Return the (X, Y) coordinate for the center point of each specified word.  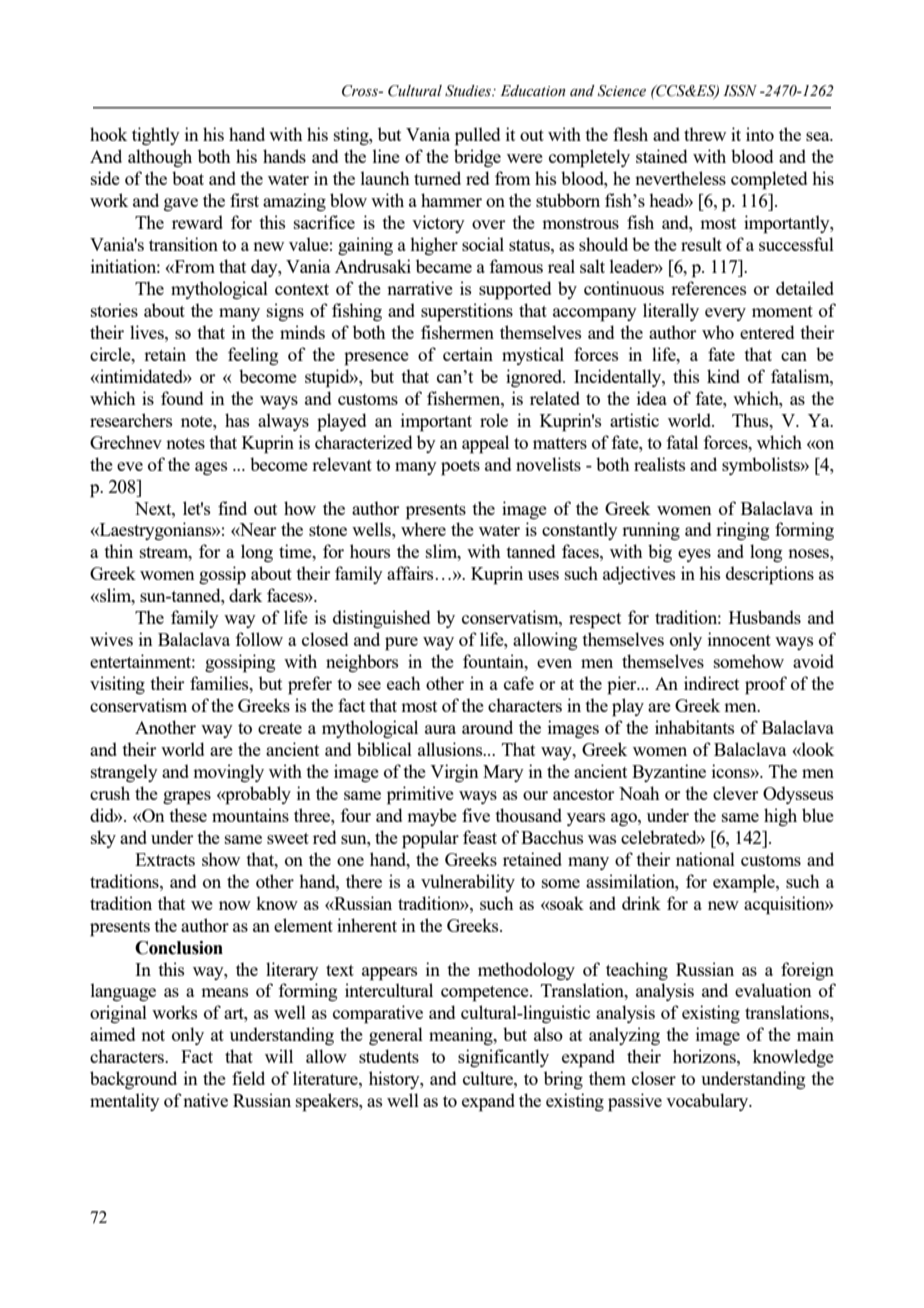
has (237, 420)
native (205, 1100)
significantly (503, 1058)
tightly (156, 136)
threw (705, 134)
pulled (477, 136)
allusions (451, 749)
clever (736, 793)
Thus (751, 420)
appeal (485, 444)
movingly (228, 773)
